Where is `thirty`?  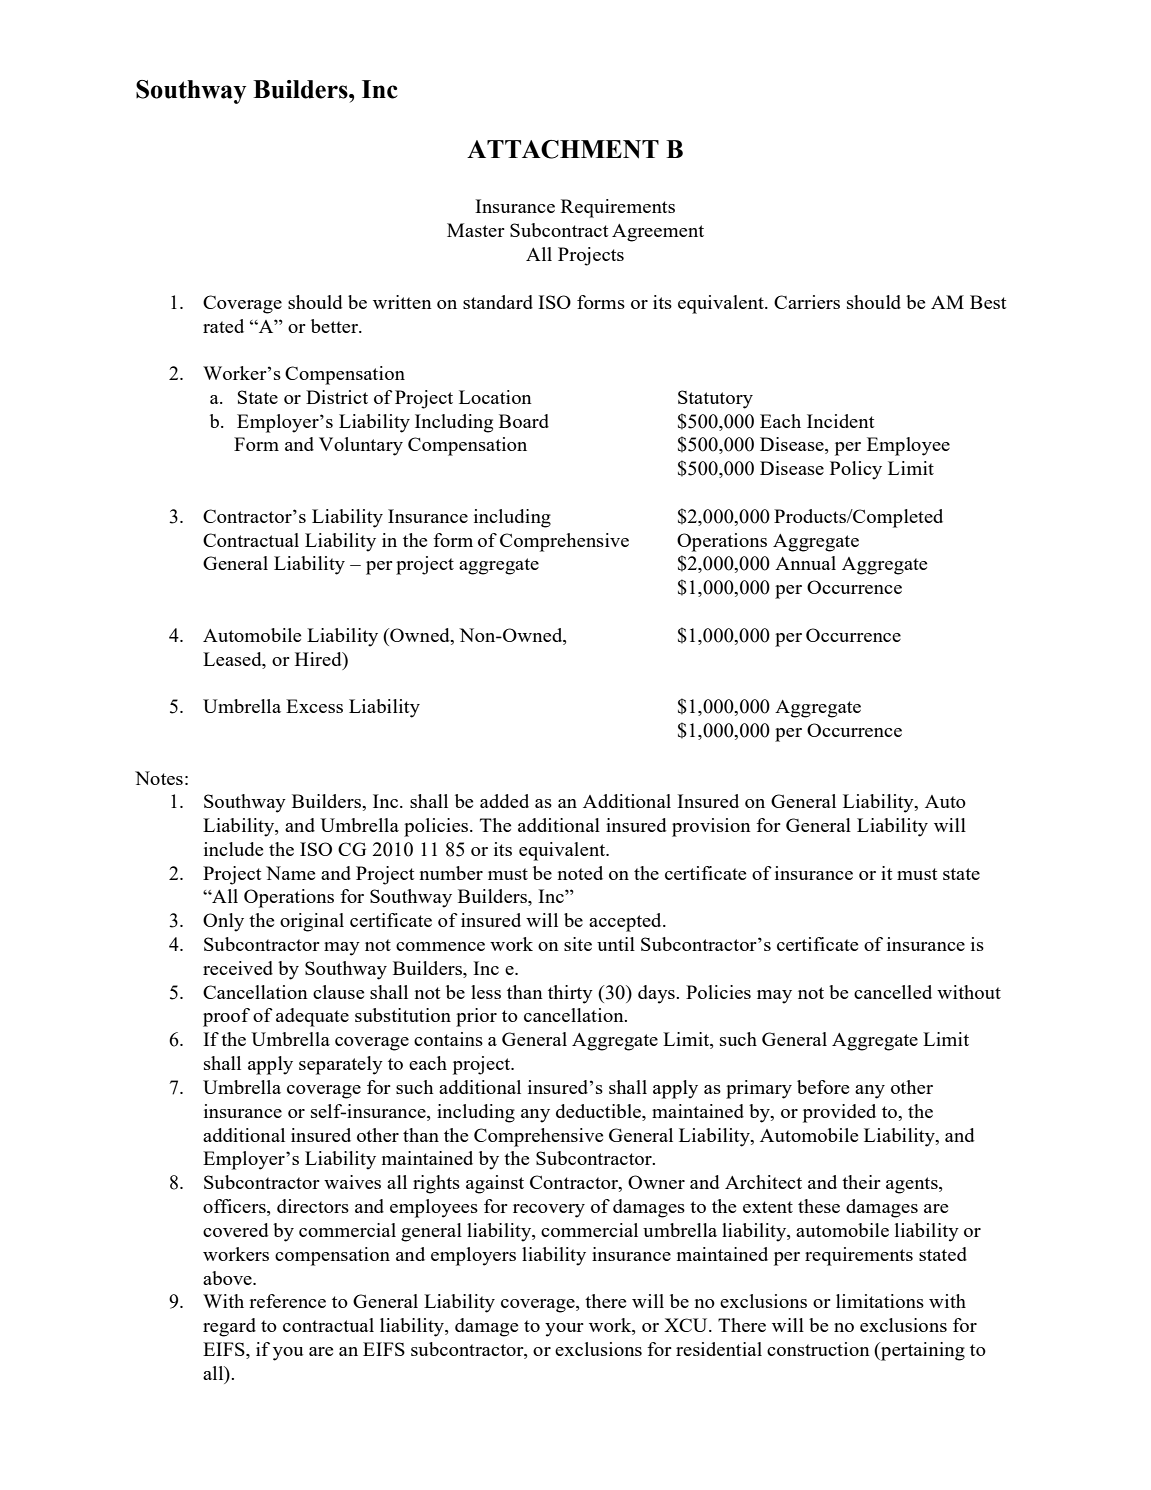 thirty is located at coordinates (570, 994).
